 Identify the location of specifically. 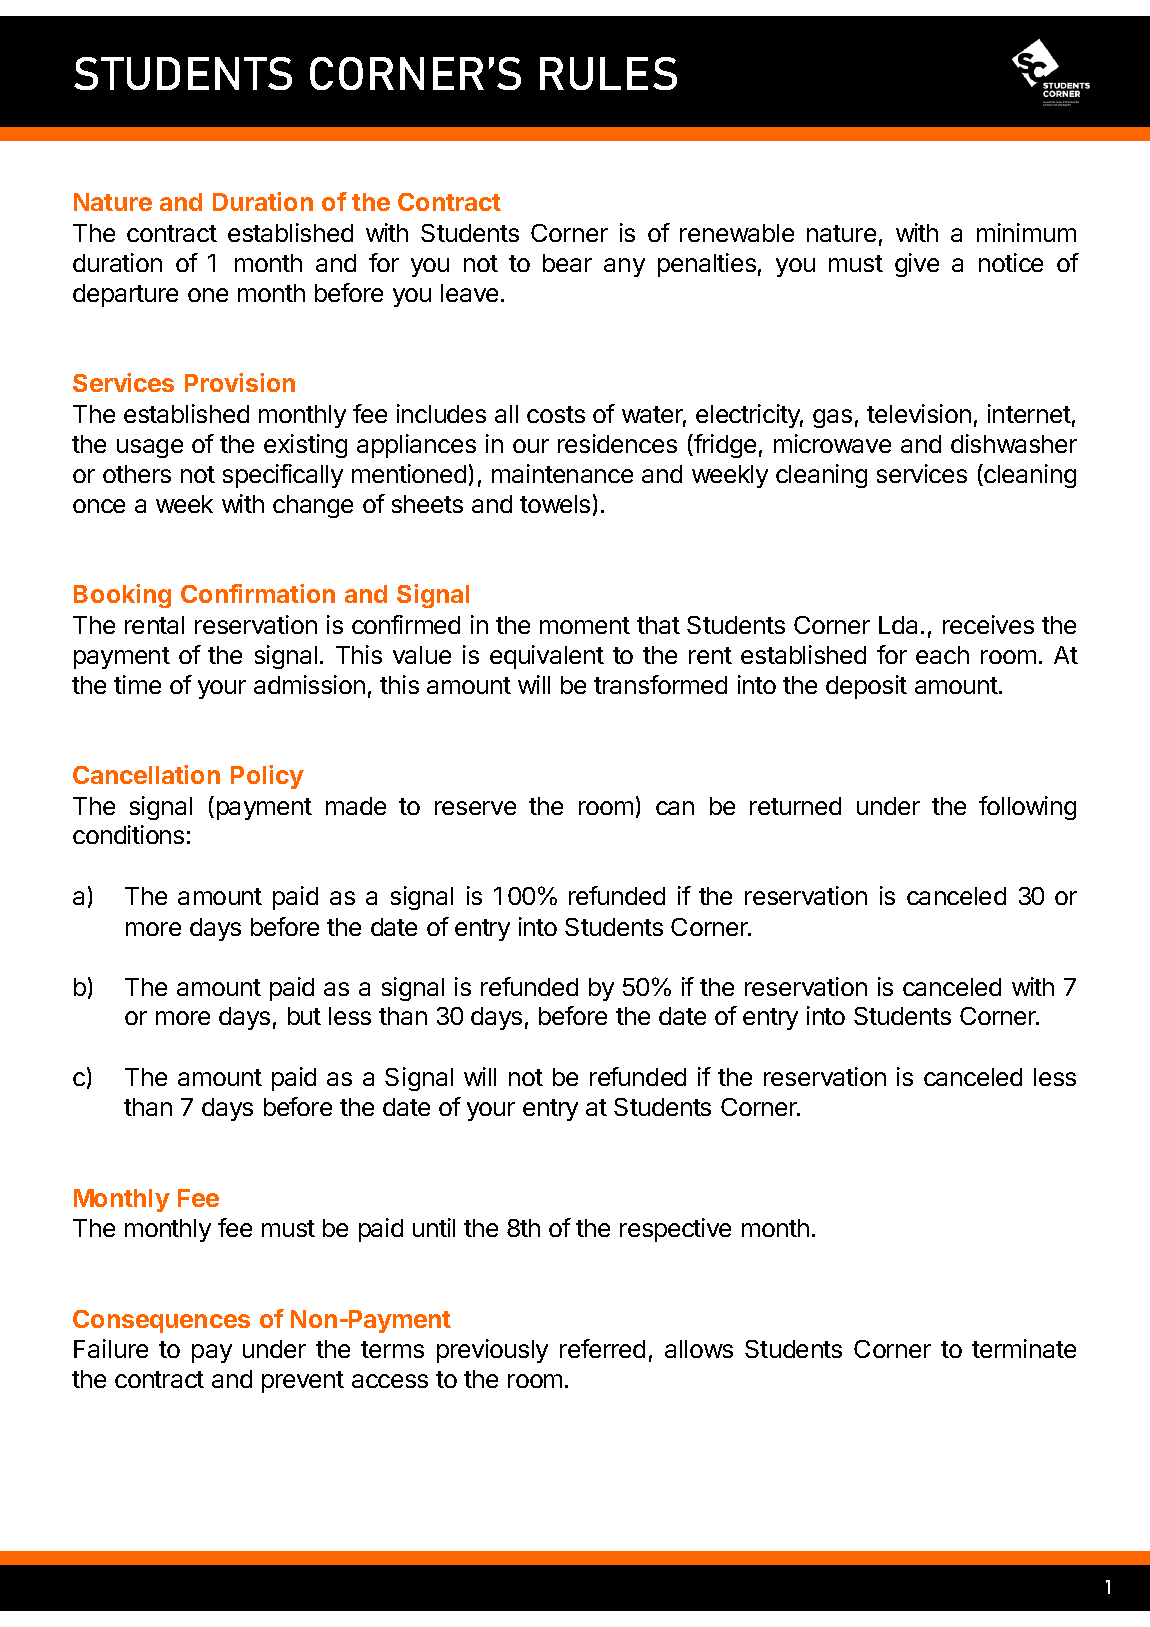
(283, 476).
